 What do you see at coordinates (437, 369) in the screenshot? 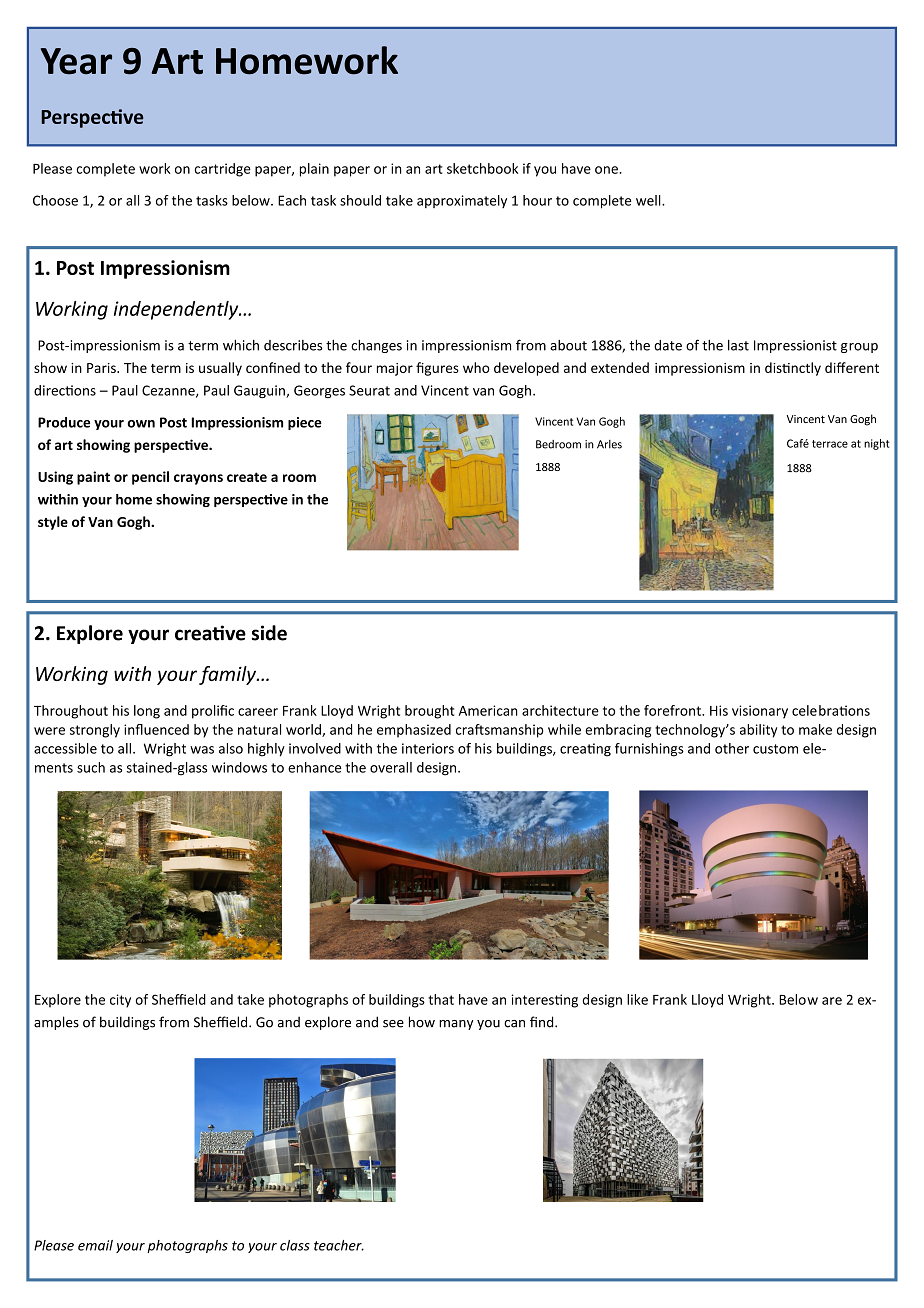
I see `figures` at bounding box center [437, 369].
